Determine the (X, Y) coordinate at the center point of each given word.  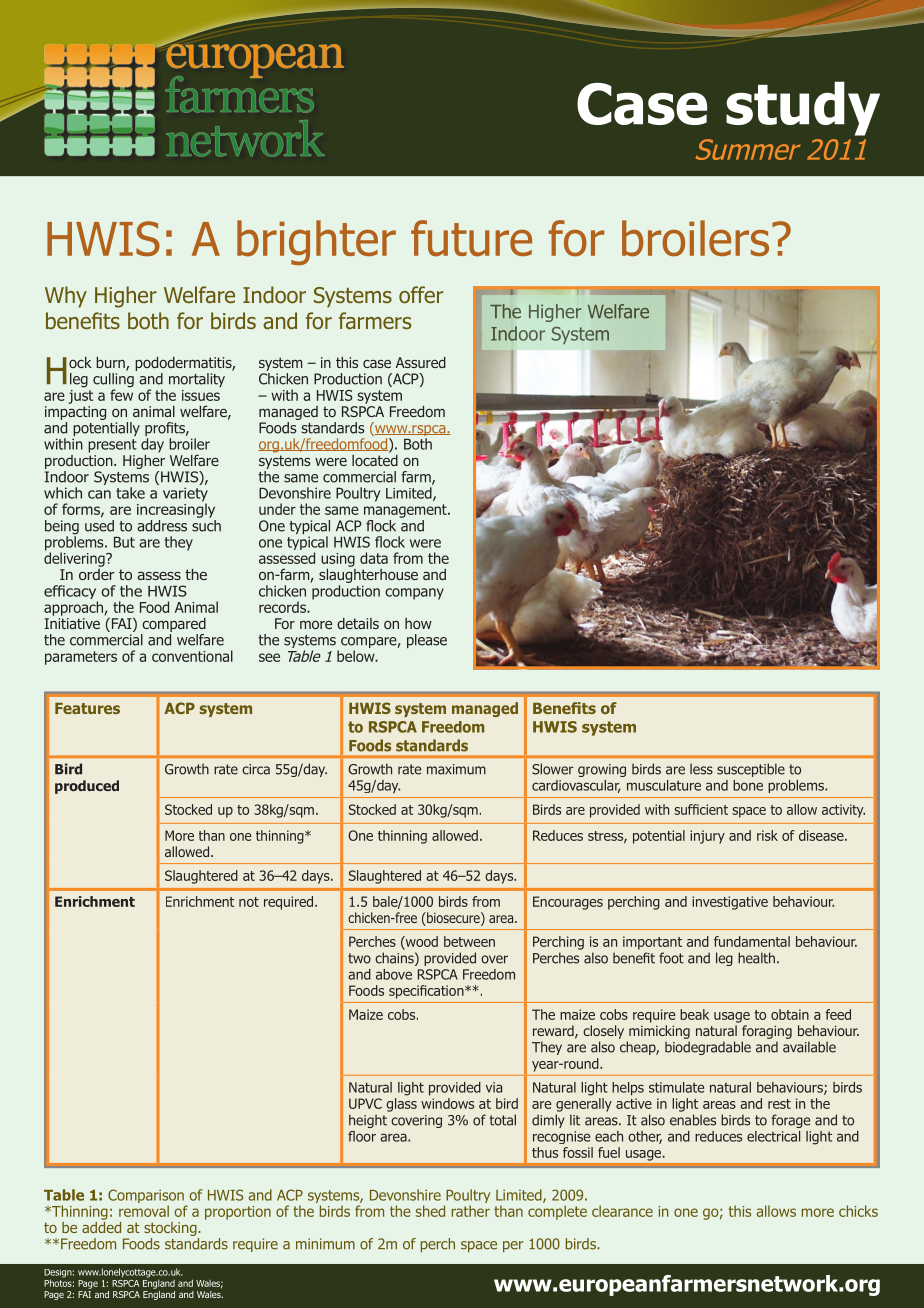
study (803, 108)
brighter (316, 243)
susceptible (751, 770)
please (427, 641)
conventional (192, 656)
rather (471, 1211)
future (471, 238)
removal (144, 1211)
